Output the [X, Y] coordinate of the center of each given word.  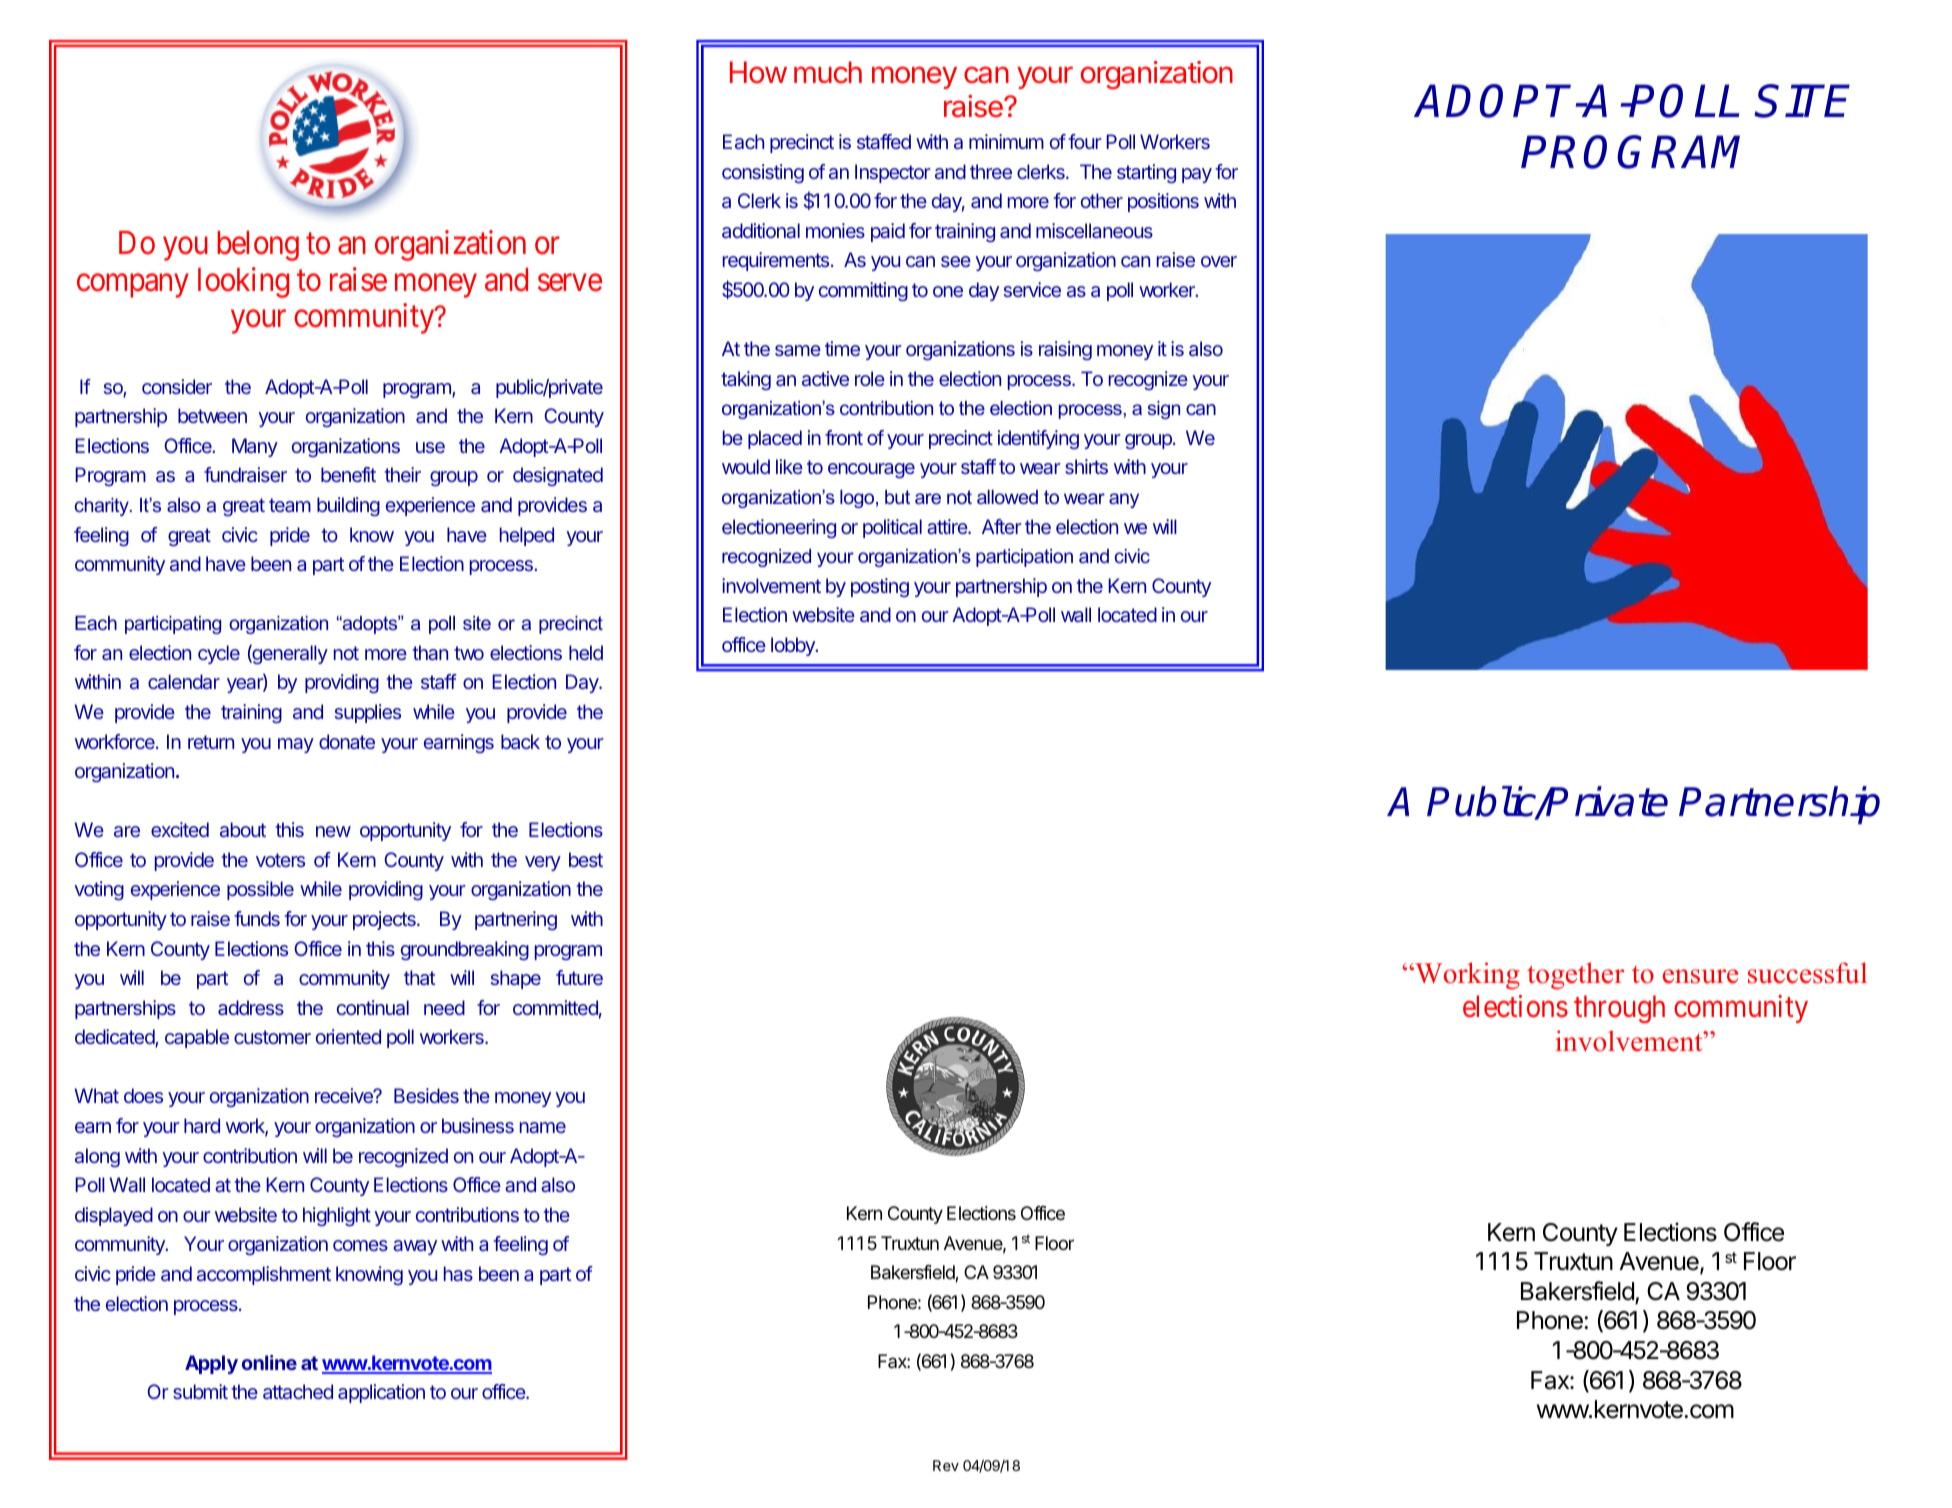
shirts [1086, 466]
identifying [1038, 439]
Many [255, 447]
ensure [1700, 976]
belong [258, 246]
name [543, 1127]
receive [345, 1095]
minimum [1006, 141]
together [1575, 976]
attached [298, 1391]
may [296, 745]
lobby [794, 646]
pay [1197, 175]
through [1619, 1009]
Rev [946, 1465]
